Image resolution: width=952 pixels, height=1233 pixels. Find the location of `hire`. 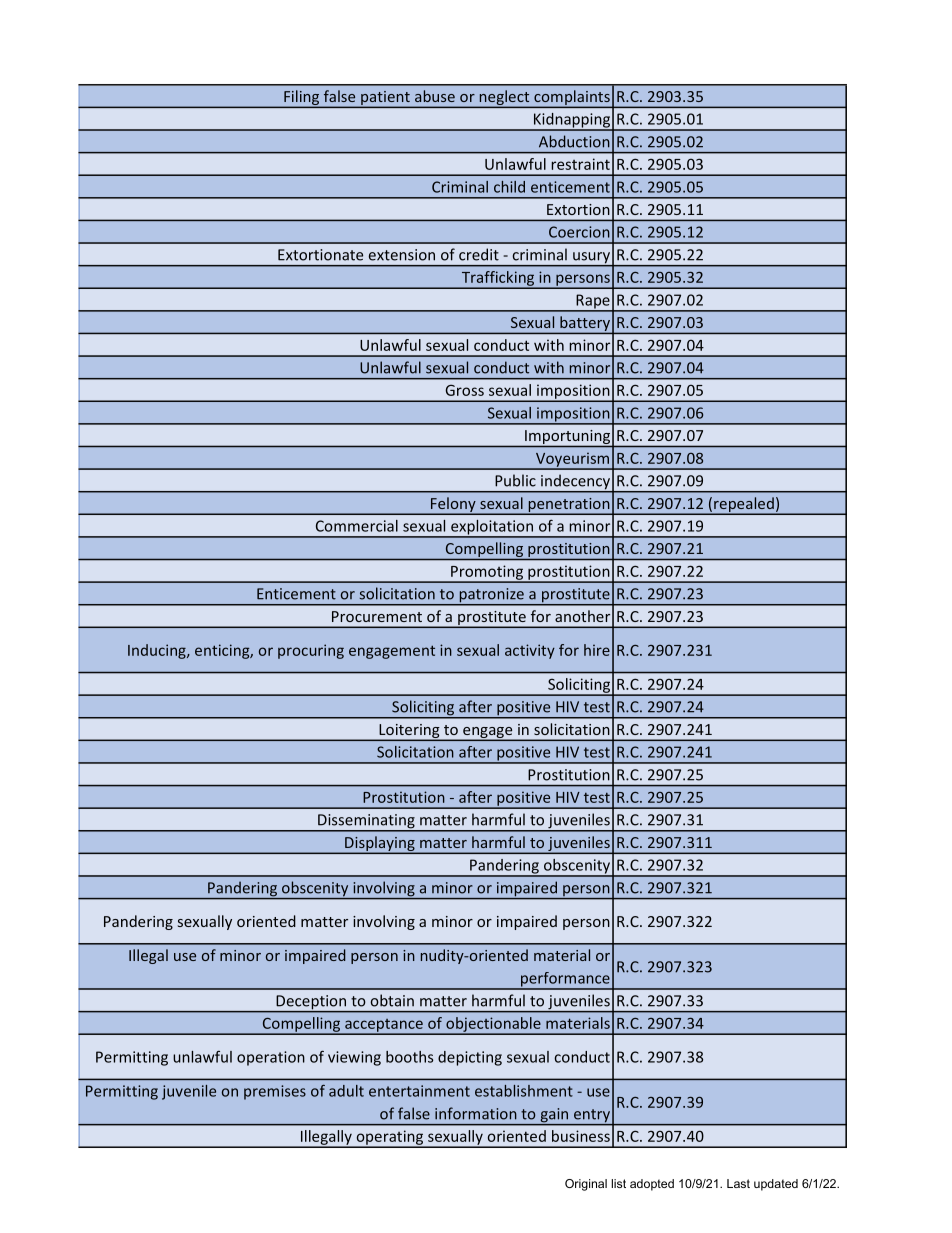

hire is located at coordinates (597, 650).
